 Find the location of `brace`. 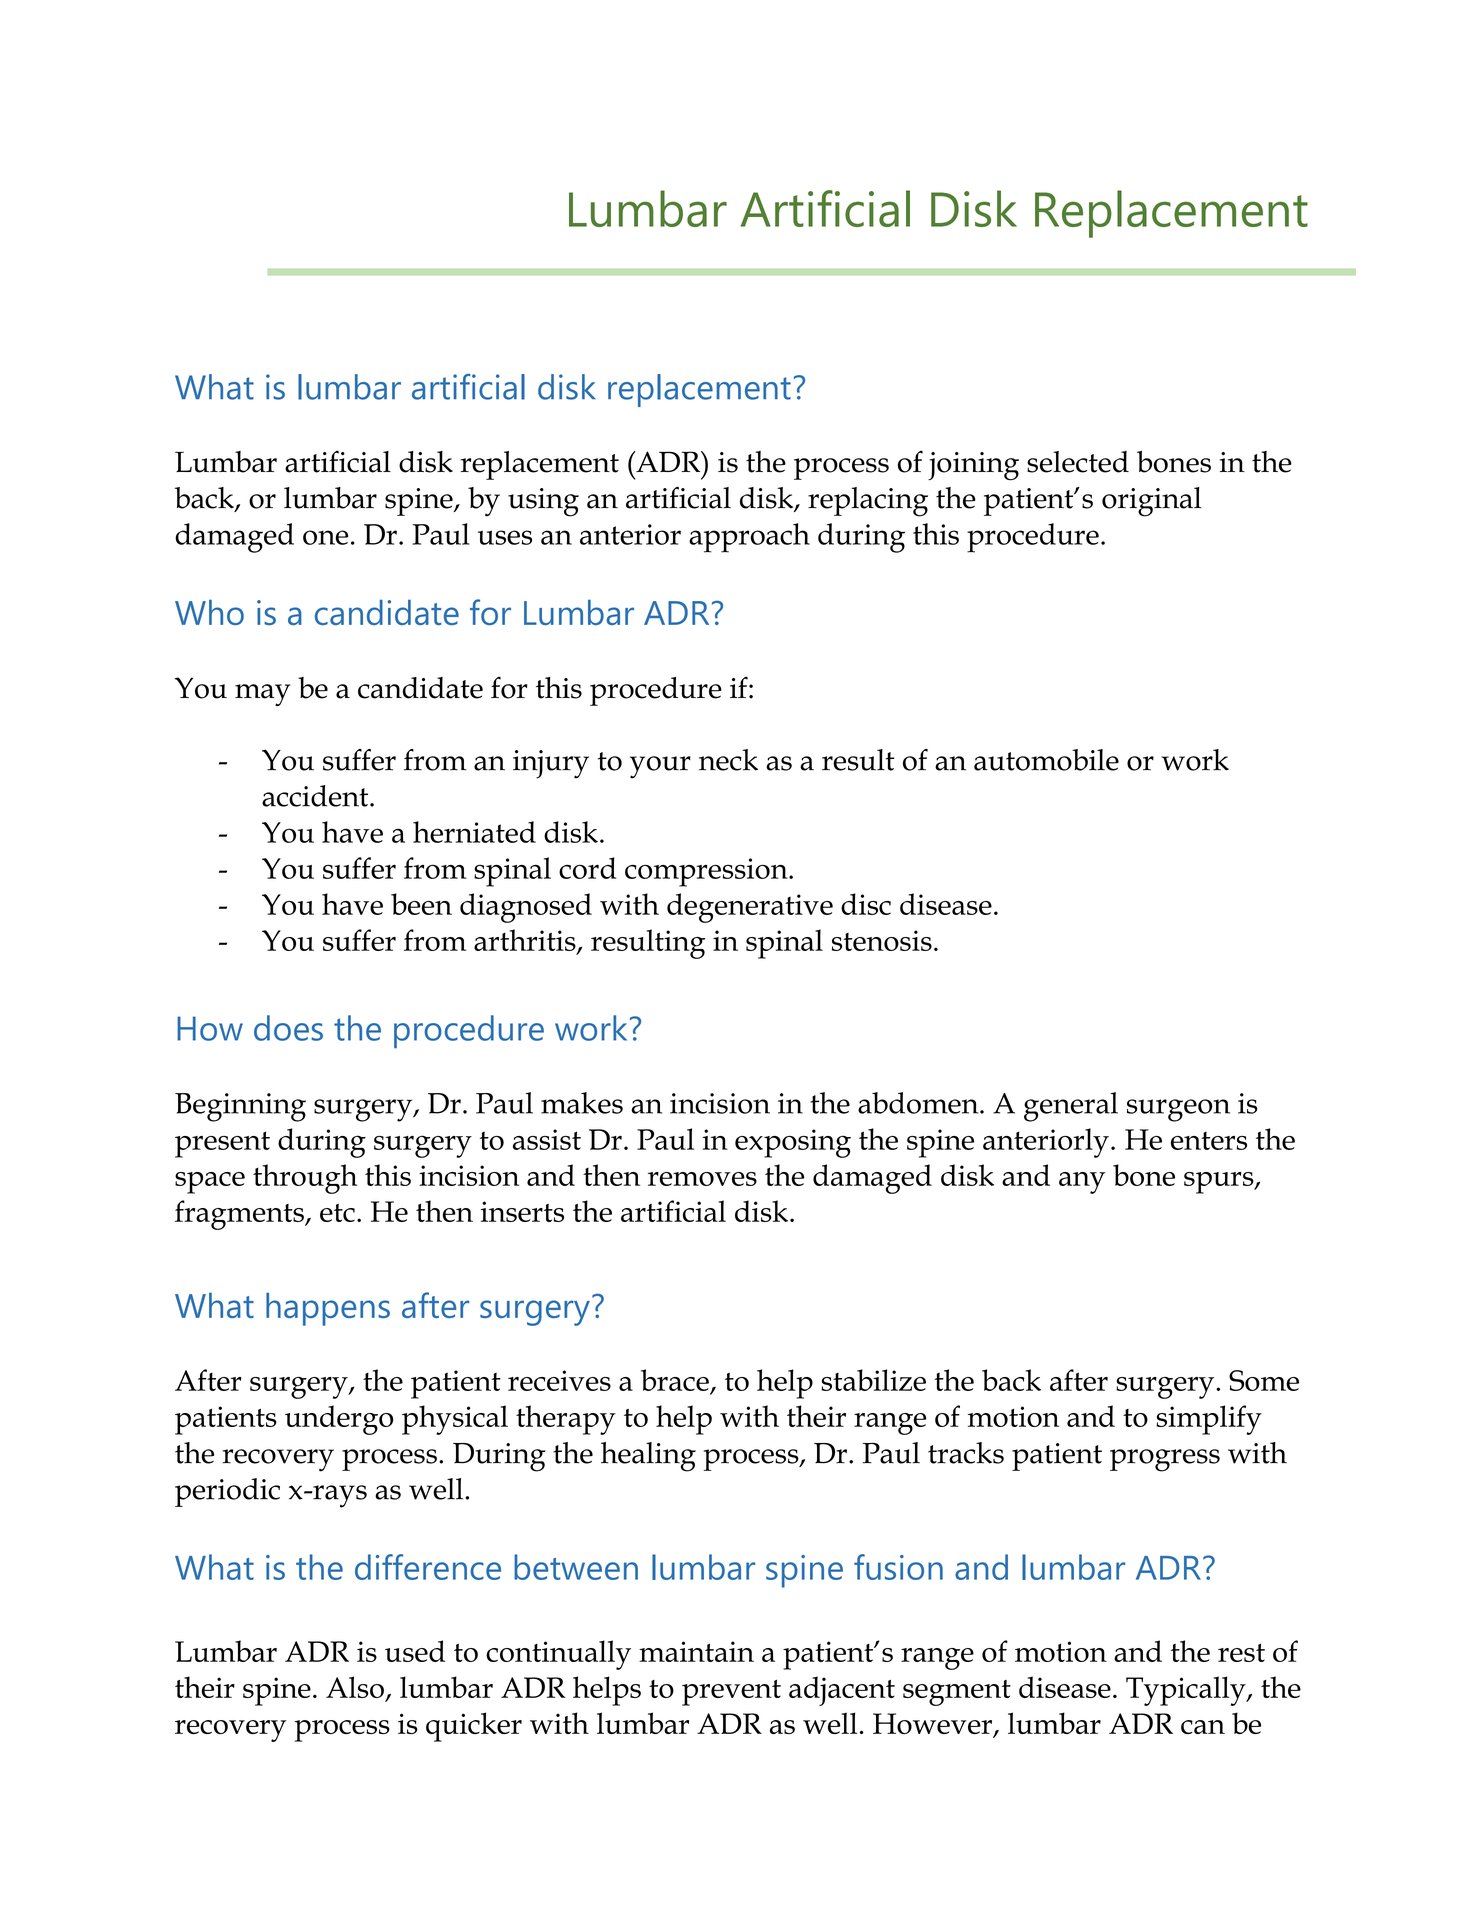

brace is located at coordinates (675, 1380).
